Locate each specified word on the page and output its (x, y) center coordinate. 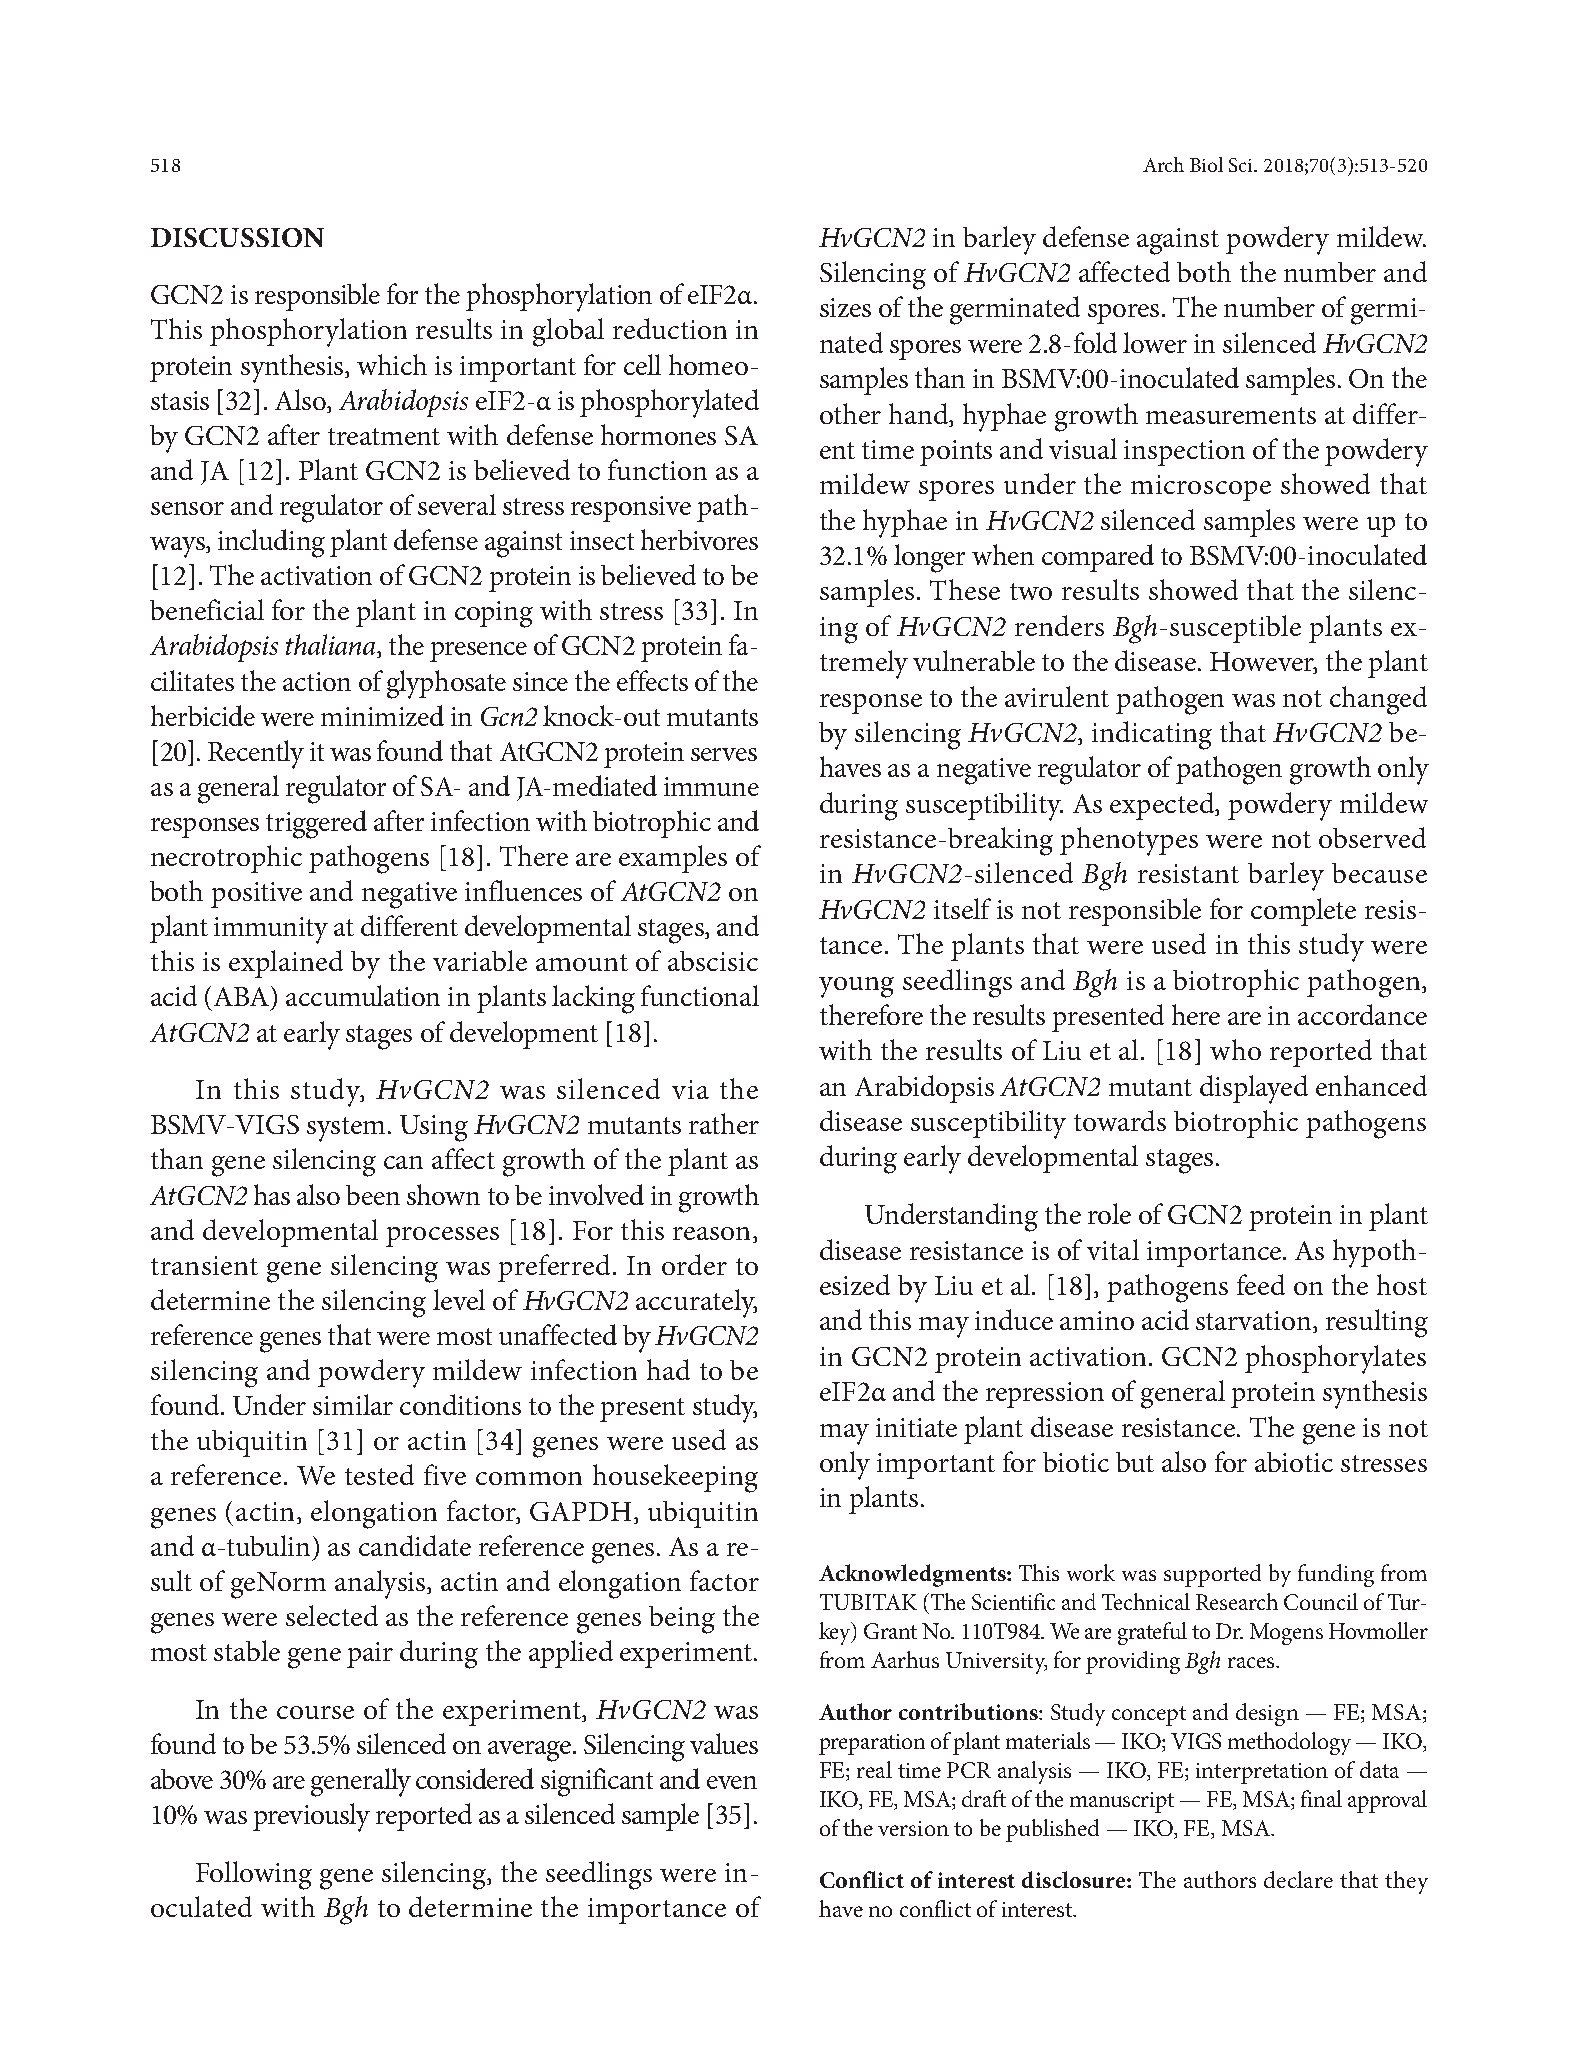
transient (204, 1265)
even (732, 1782)
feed (1261, 1284)
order (694, 1264)
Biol (1206, 164)
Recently (256, 754)
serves (724, 754)
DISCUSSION (237, 237)
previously (311, 1817)
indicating (1152, 735)
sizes (845, 307)
